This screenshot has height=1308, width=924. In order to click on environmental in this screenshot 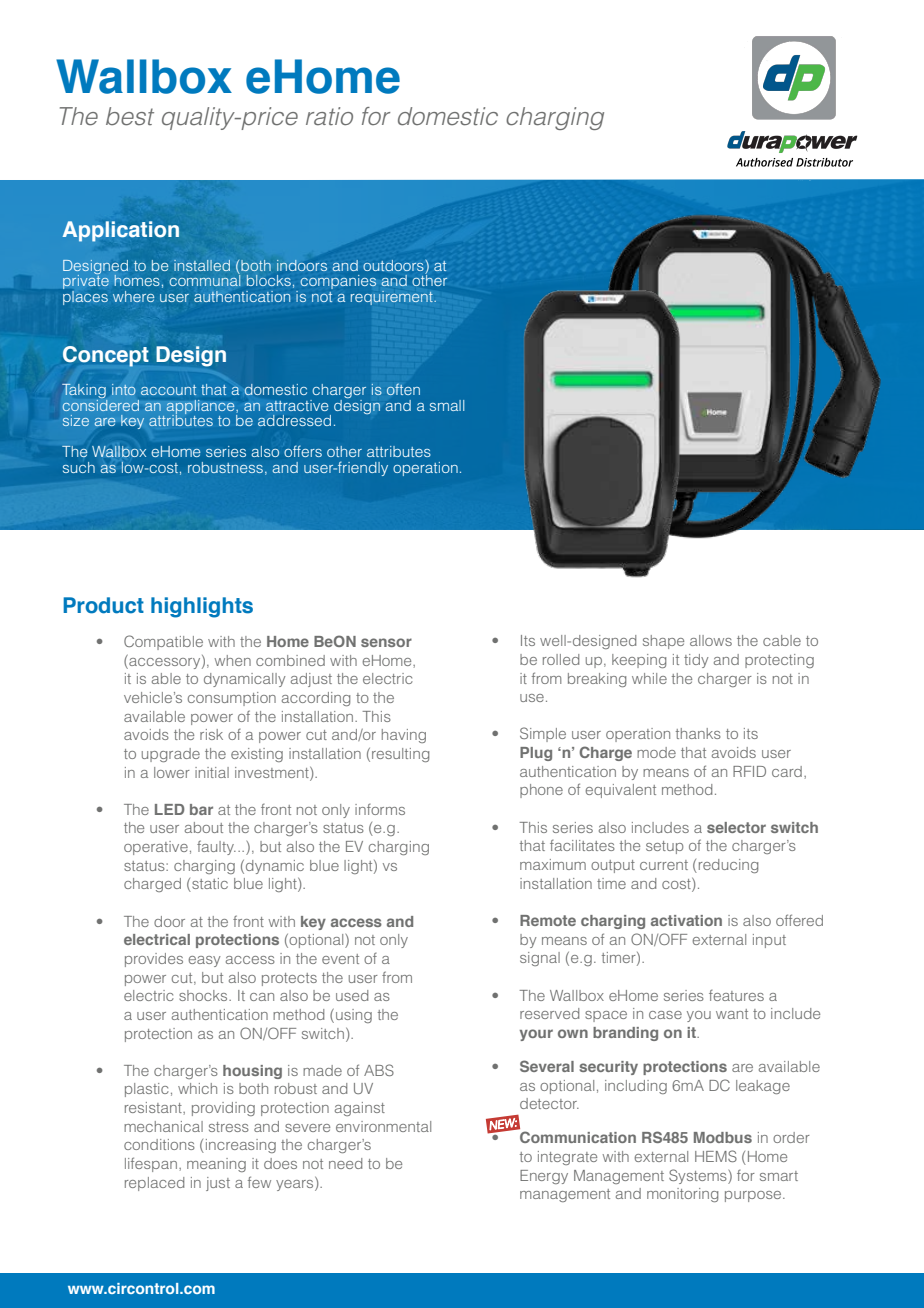, I will do `click(383, 1126)`.
